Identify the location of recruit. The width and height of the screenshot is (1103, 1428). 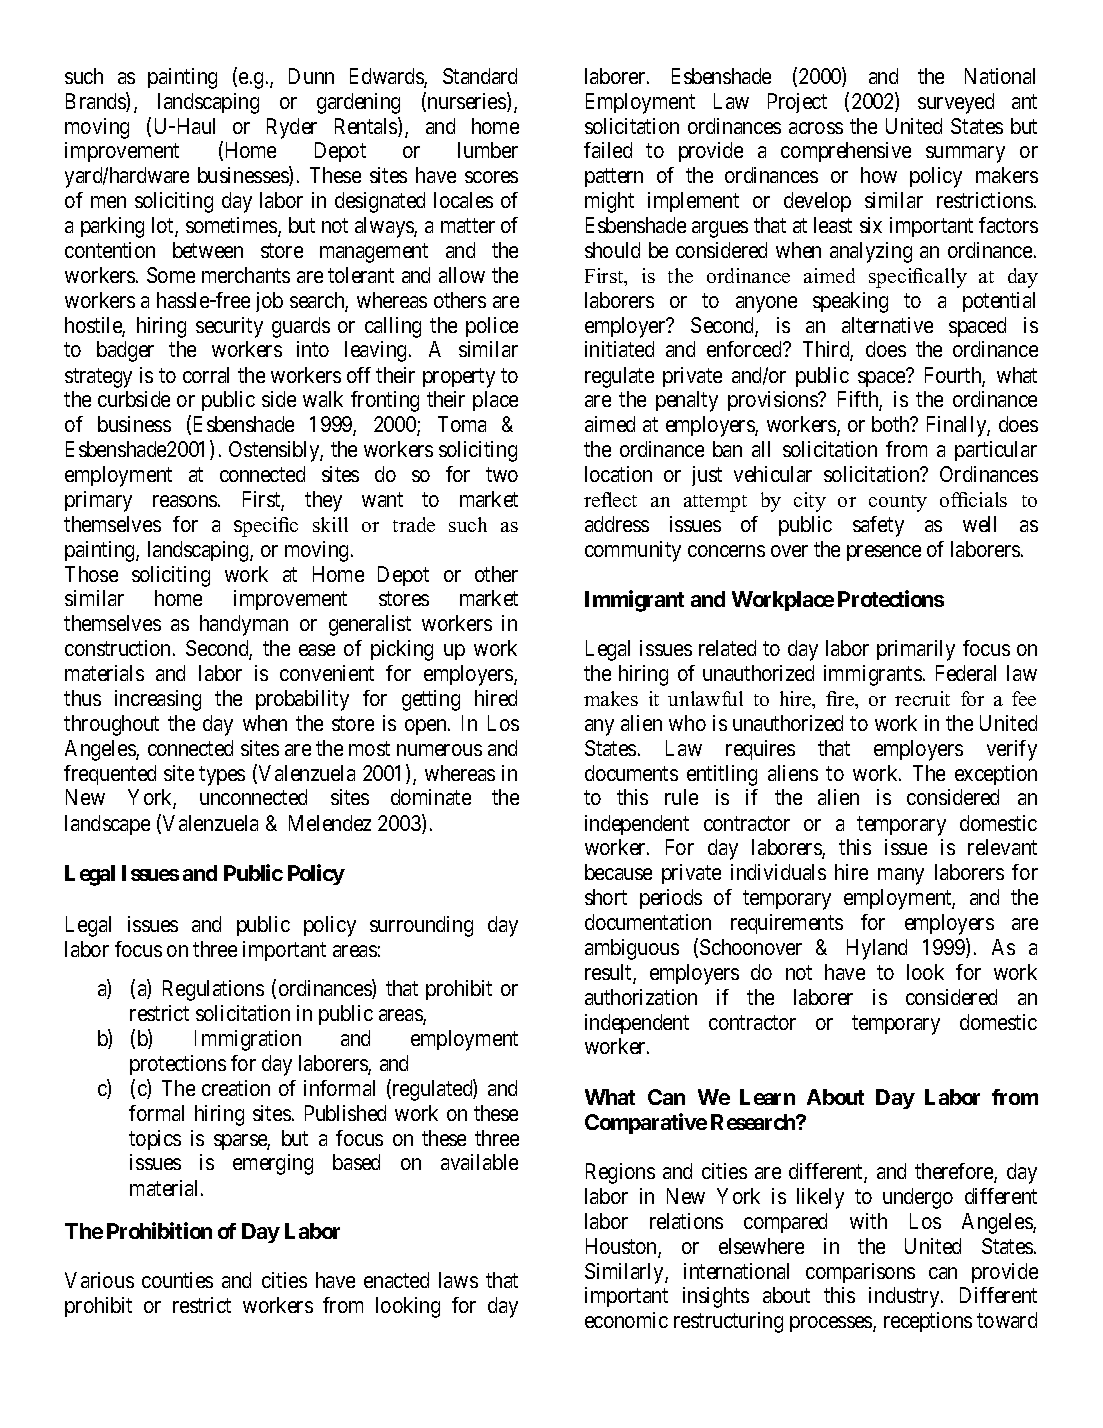
(922, 698).
